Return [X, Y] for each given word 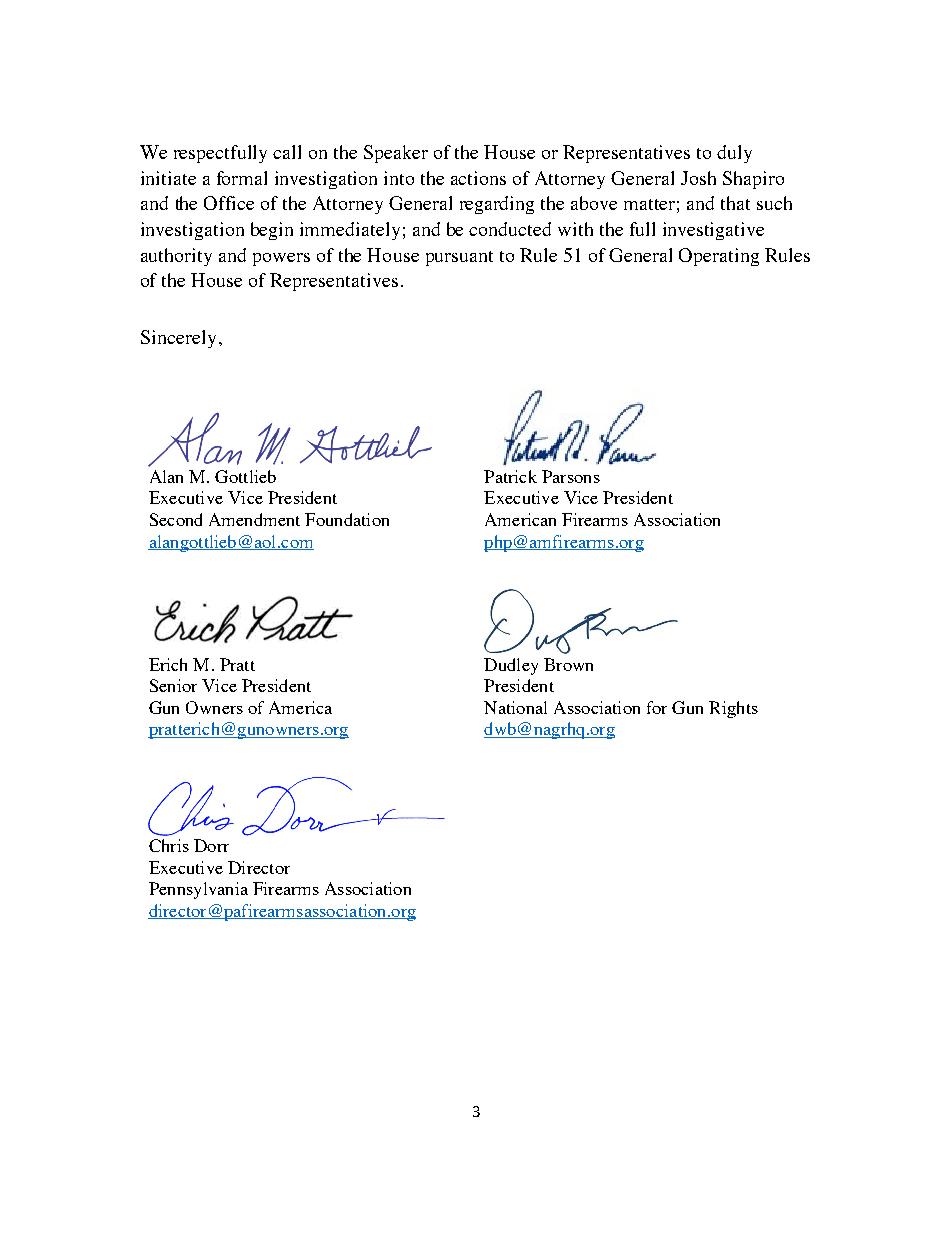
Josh [698, 178]
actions [478, 178]
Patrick [510, 476]
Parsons [571, 476]
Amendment [254, 519]
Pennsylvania [198, 890]
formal [242, 178]
